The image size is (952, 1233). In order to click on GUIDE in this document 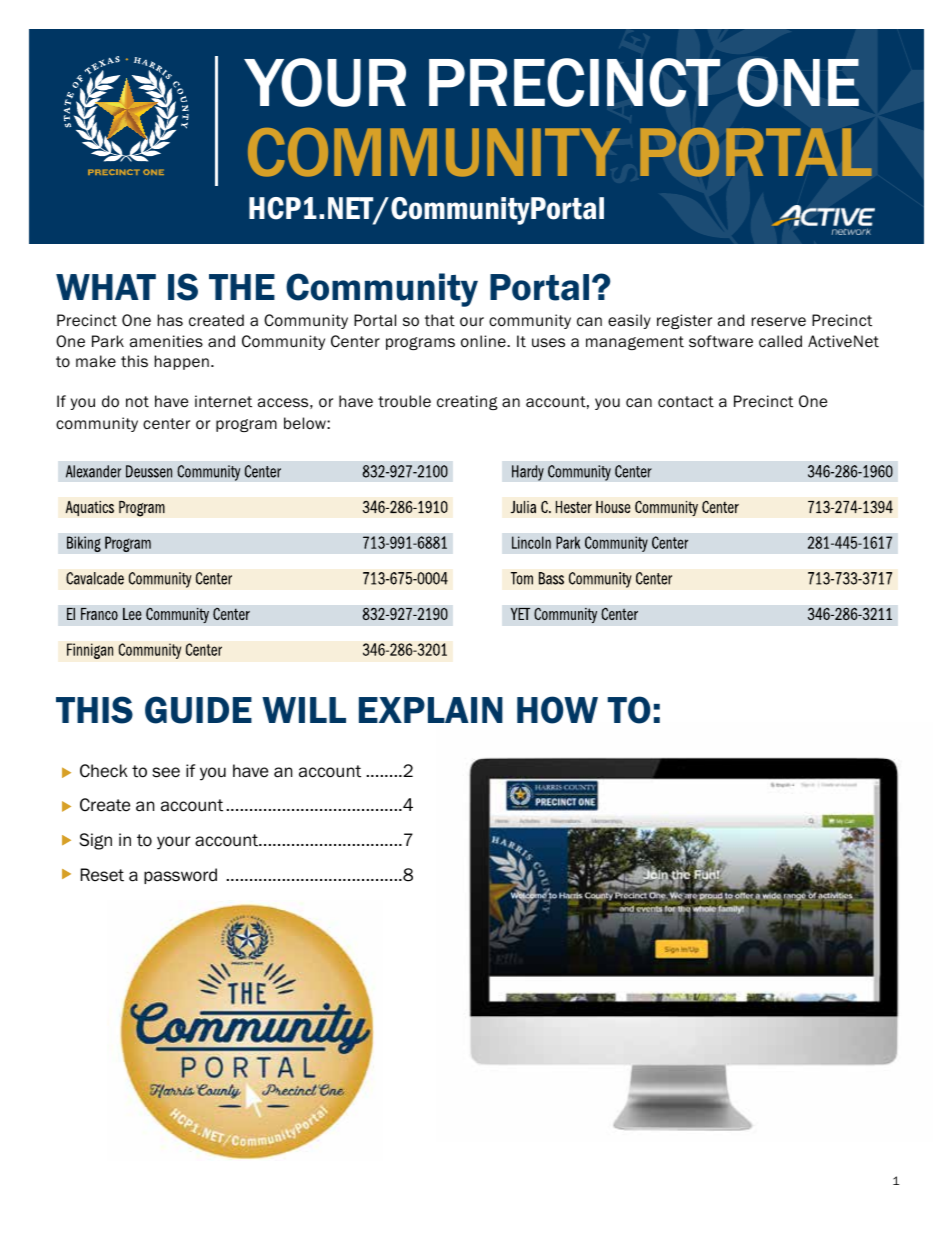, I will do `click(198, 710)`.
